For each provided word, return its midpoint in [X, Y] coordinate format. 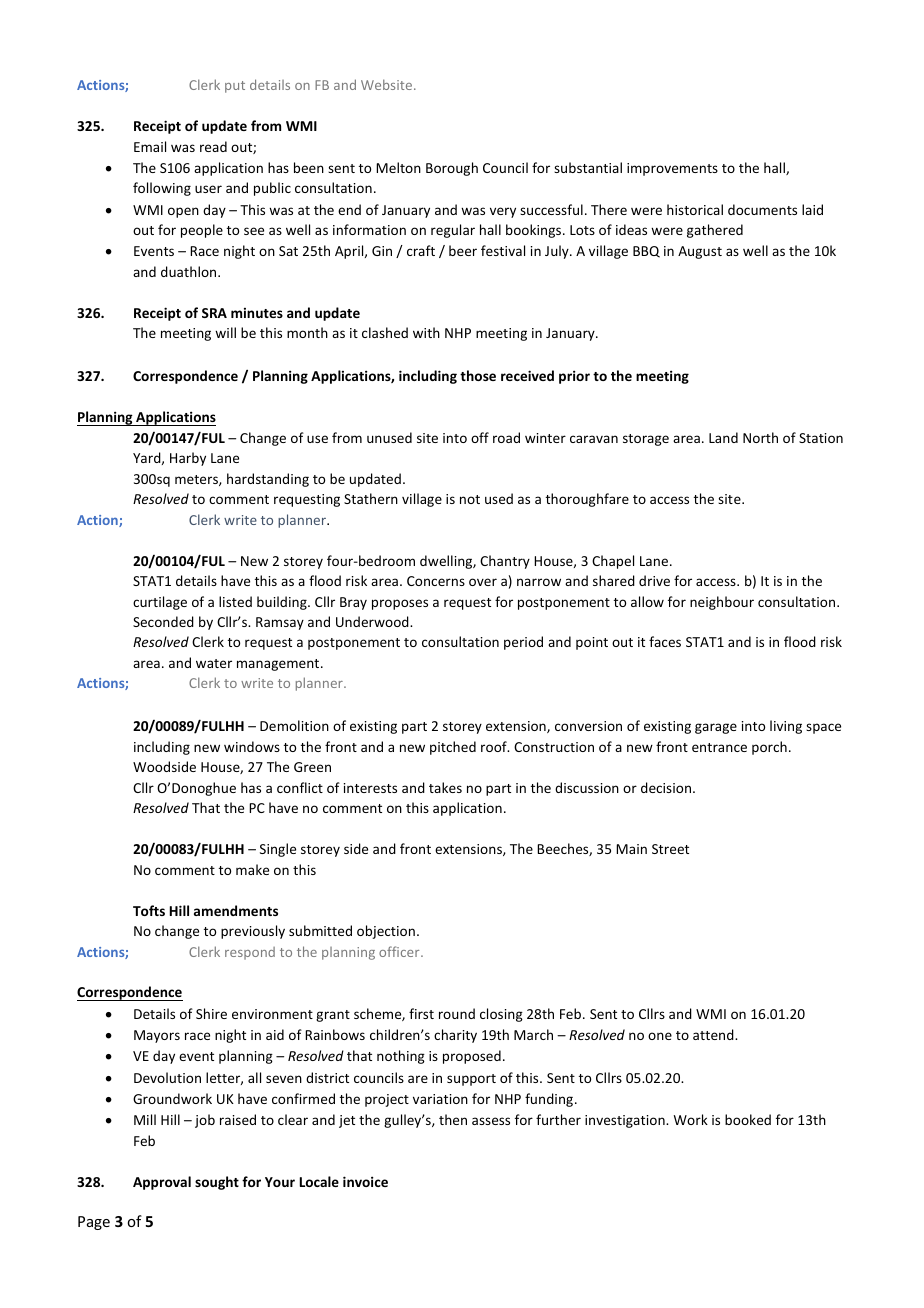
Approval [162, 1183]
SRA [214, 313]
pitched [453, 748]
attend [714, 1034]
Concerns [436, 581]
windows [252, 746]
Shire [211, 1013]
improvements [672, 169]
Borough [452, 169]
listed [235, 601]
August [700, 252]
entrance [719, 747]
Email [150, 146]
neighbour [722, 603]
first [421, 1013]
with [426, 332]
